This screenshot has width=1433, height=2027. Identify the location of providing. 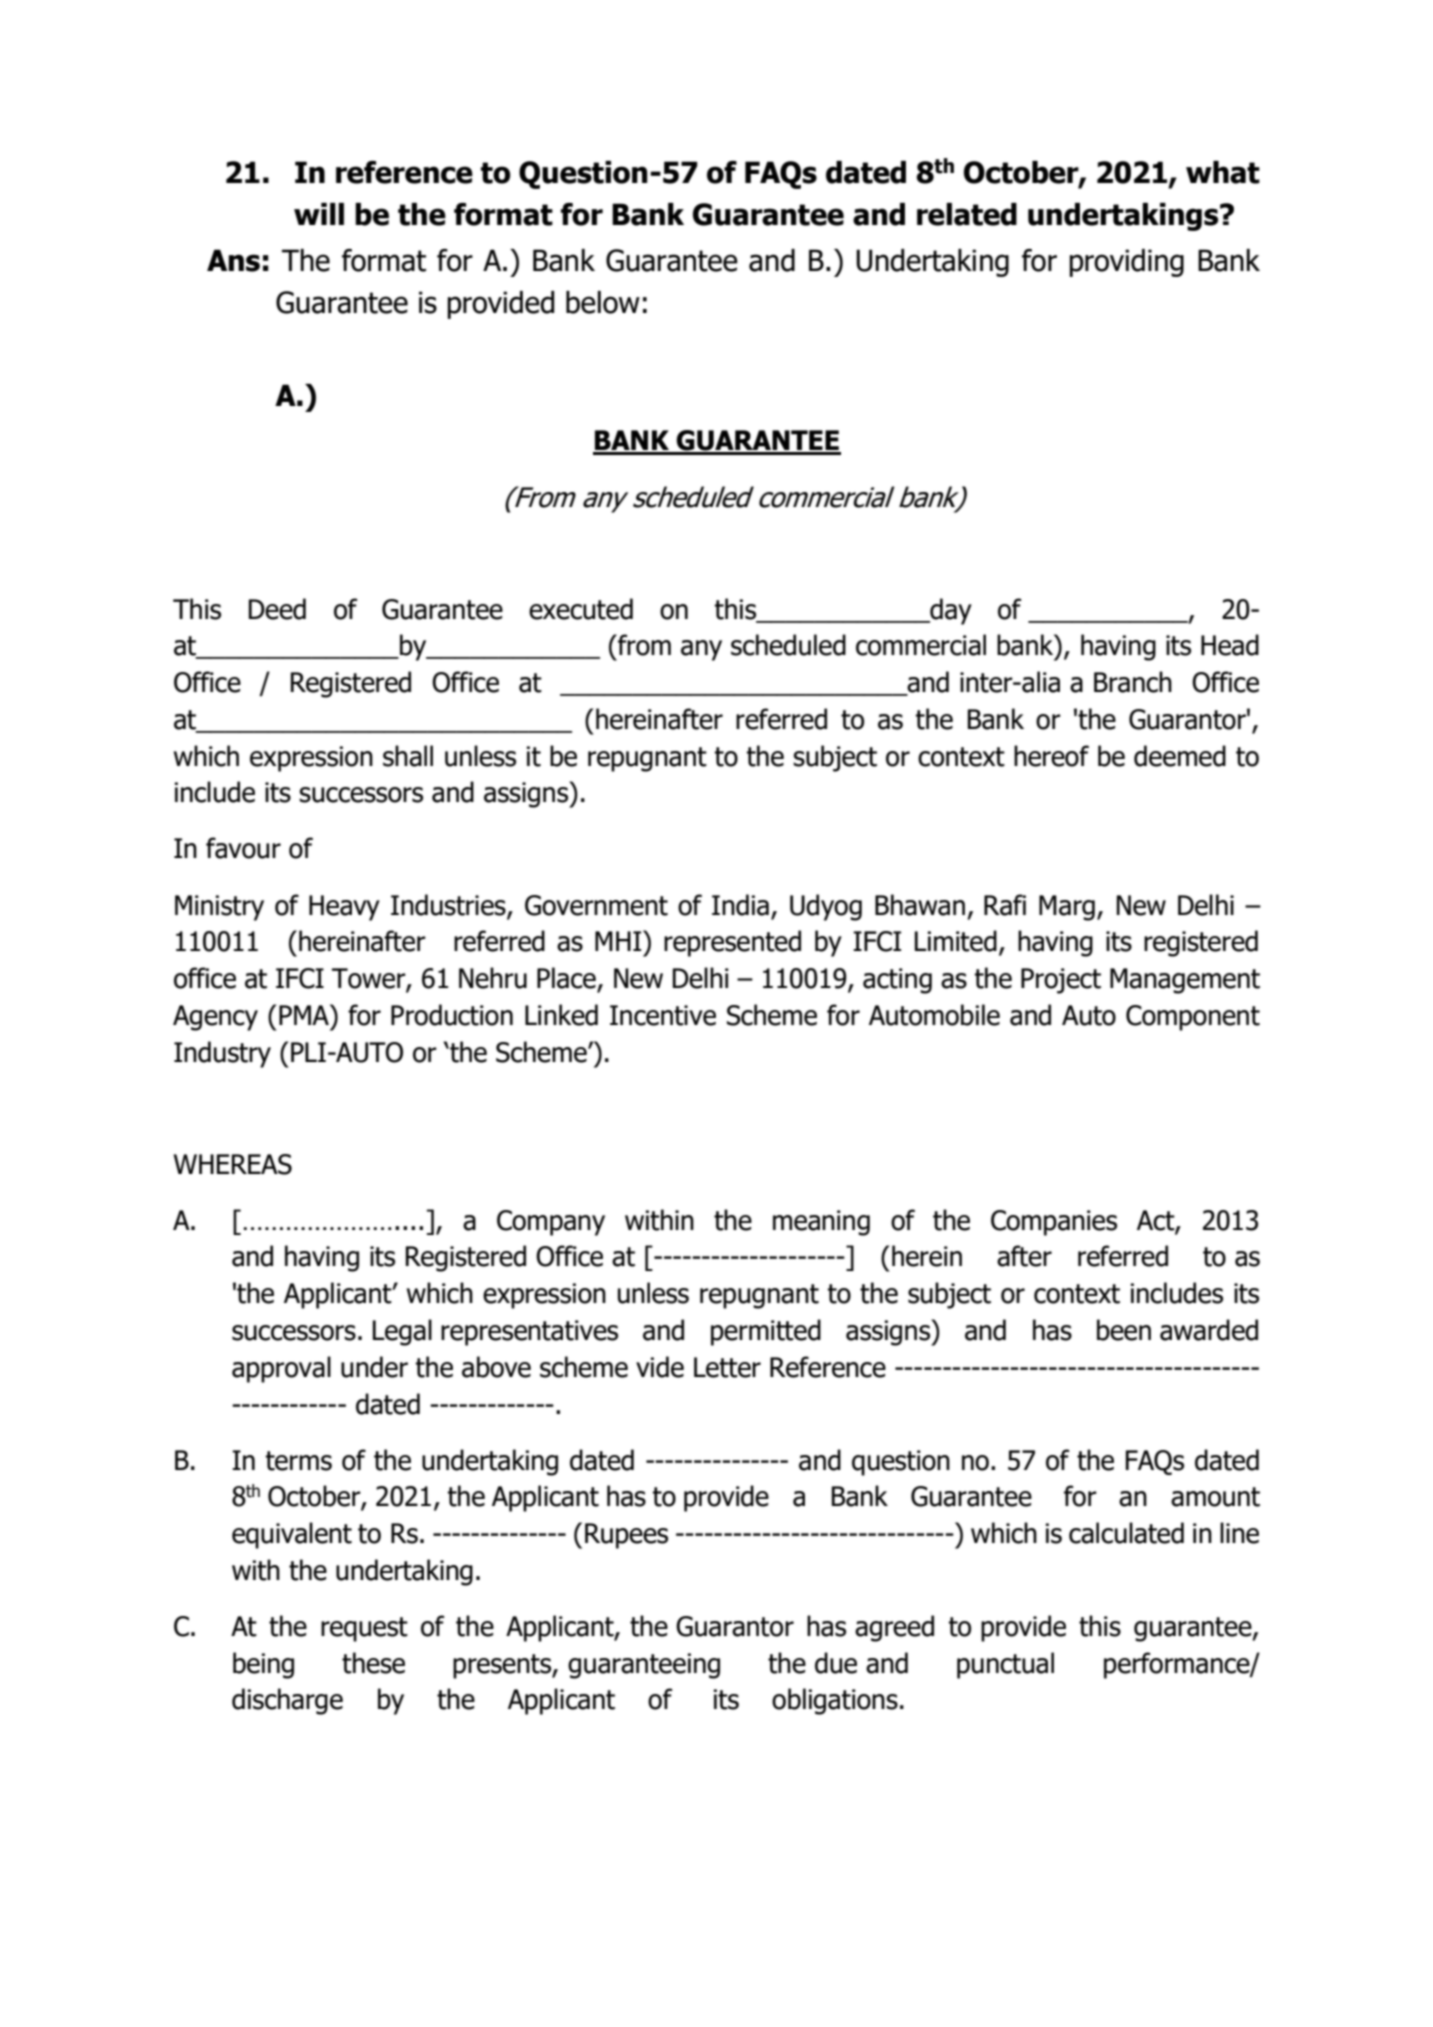
(1126, 263).
